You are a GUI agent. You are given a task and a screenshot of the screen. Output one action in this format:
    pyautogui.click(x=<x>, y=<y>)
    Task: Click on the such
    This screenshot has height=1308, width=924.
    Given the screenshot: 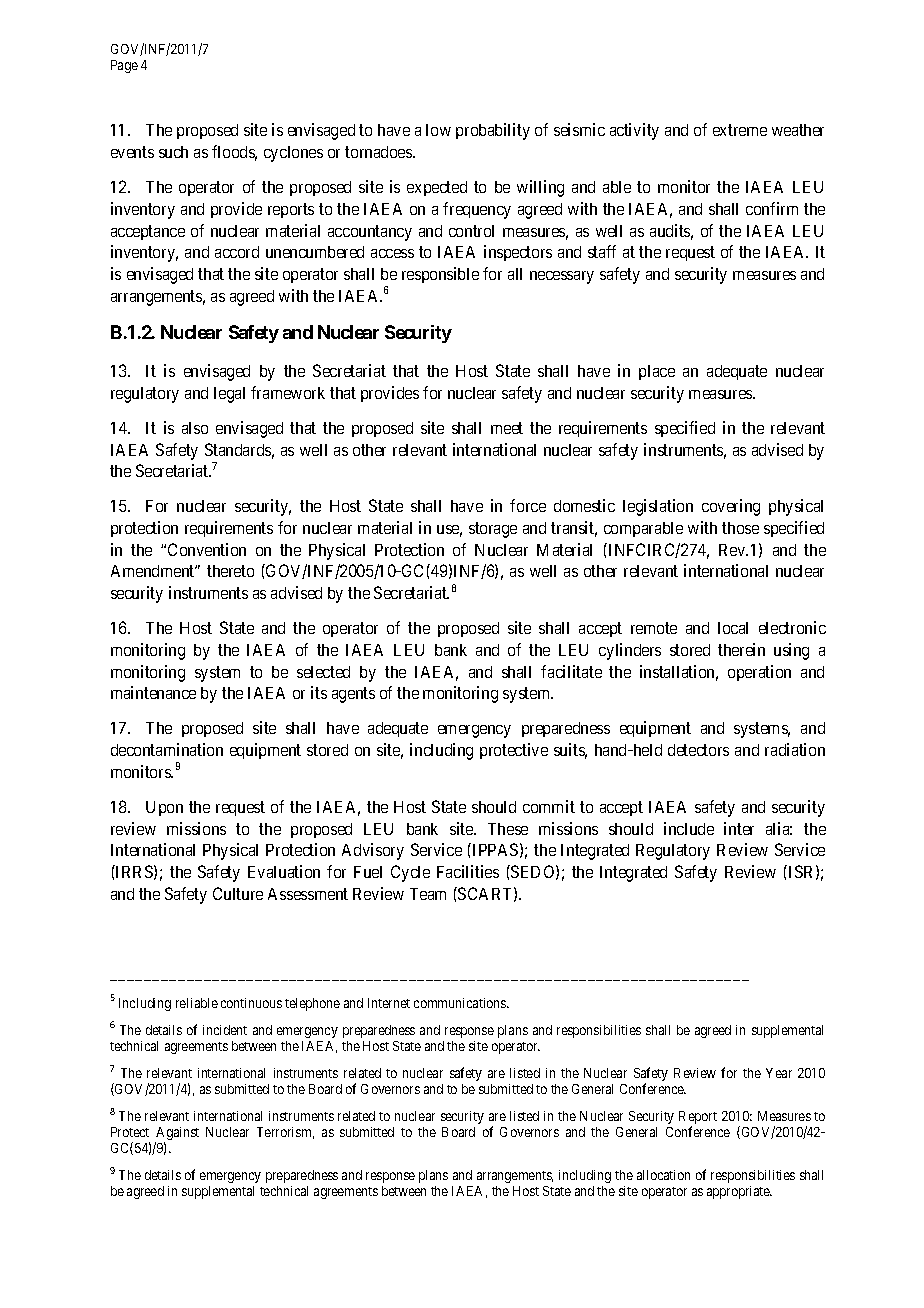 What is the action you would take?
    pyautogui.click(x=173, y=152)
